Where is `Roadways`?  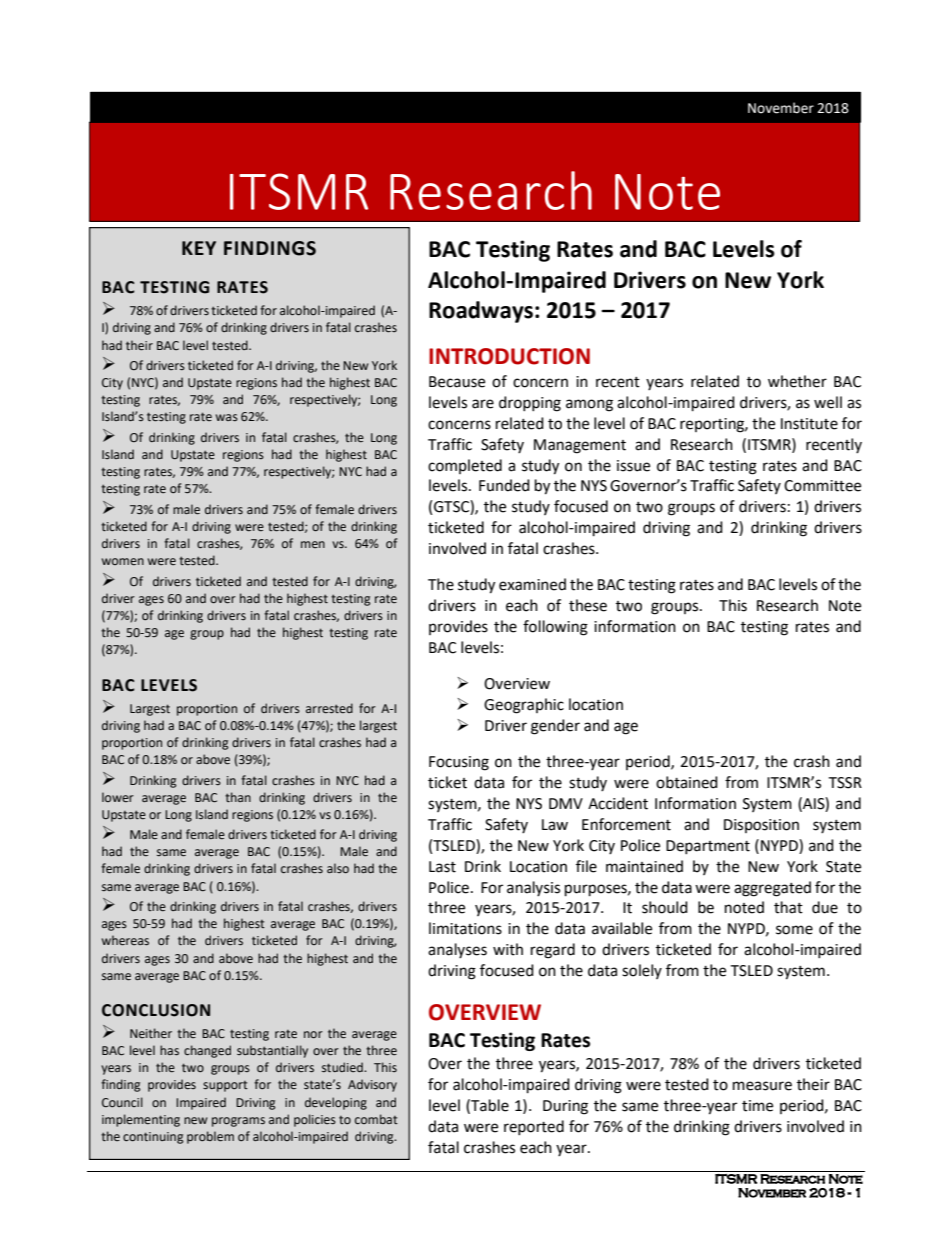
Roadways is located at coordinates (481, 312).
